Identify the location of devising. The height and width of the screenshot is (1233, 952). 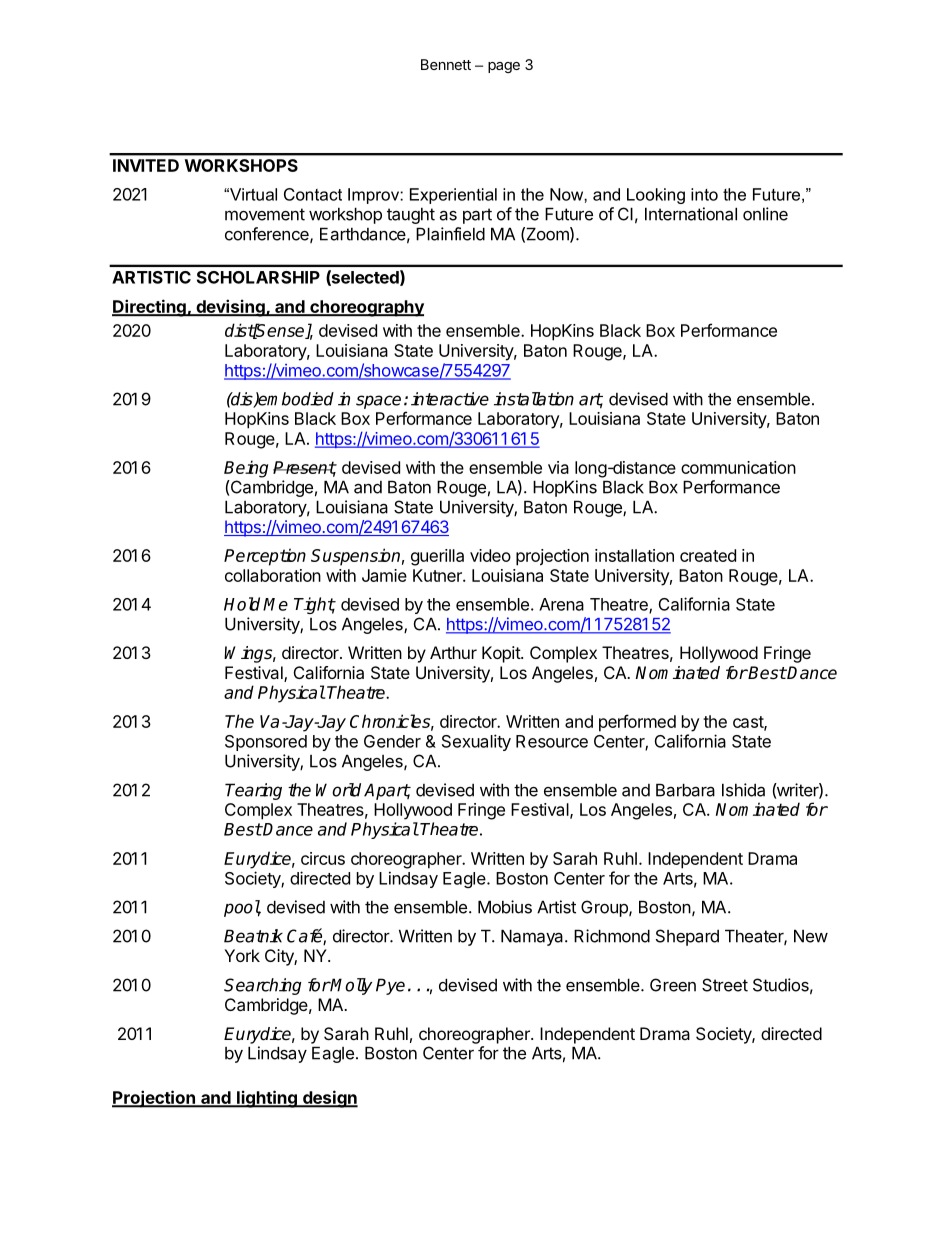
(230, 308).
